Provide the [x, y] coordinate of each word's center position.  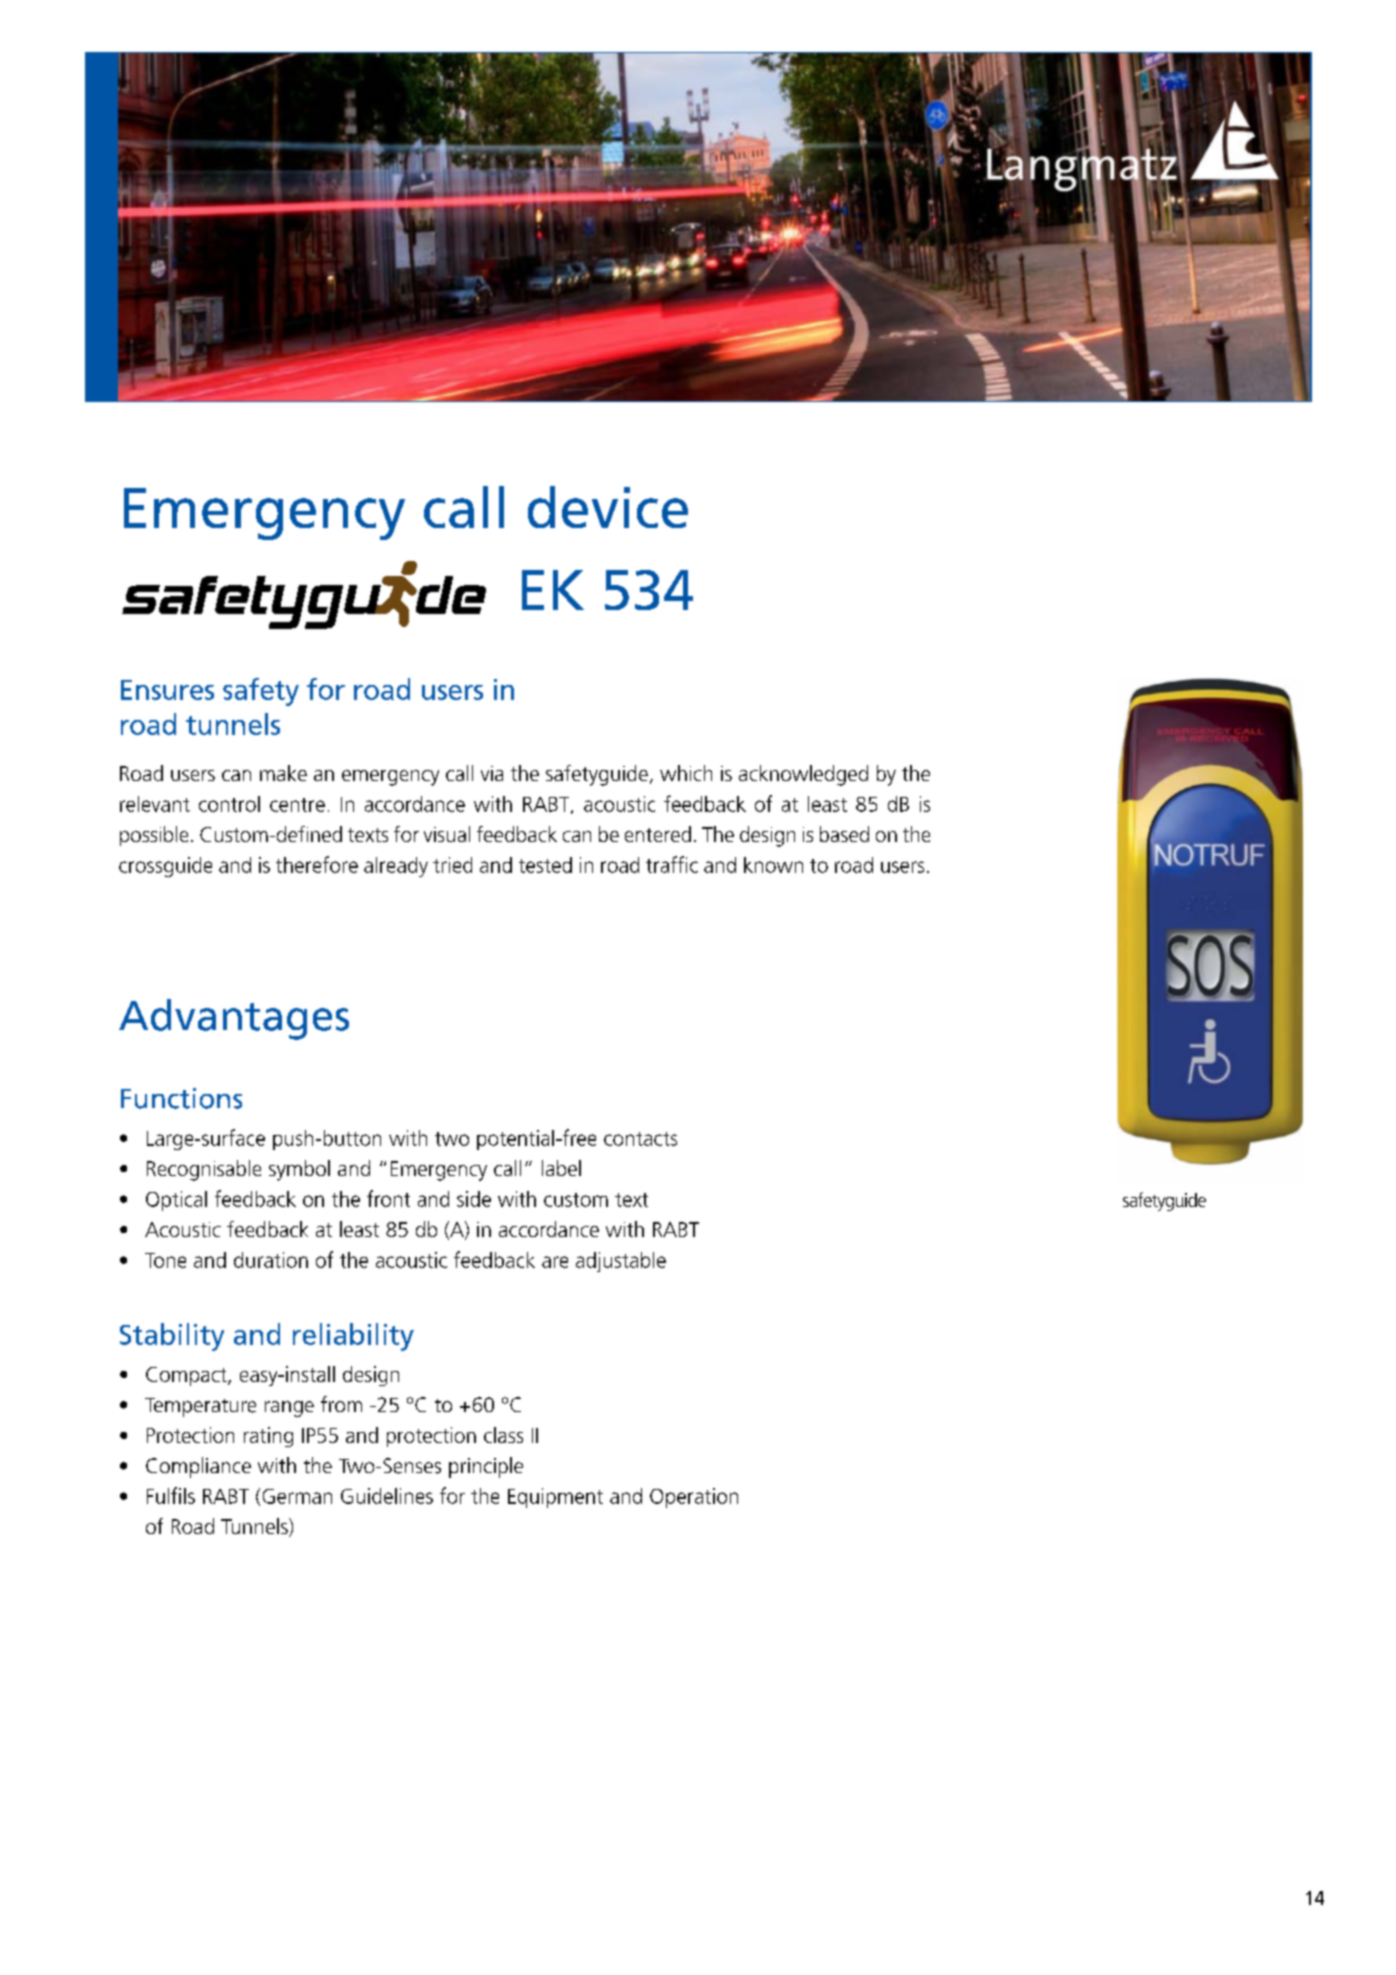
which [686, 773]
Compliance [198, 1467]
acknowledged [803, 775]
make [283, 773]
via [492, 773]
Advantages [234, 1019]
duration [271, 1260]
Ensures [167, 690]
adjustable [621, 1262]
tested [545, 865]
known [773, 865]
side [474, 1199]
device [608, 507]
